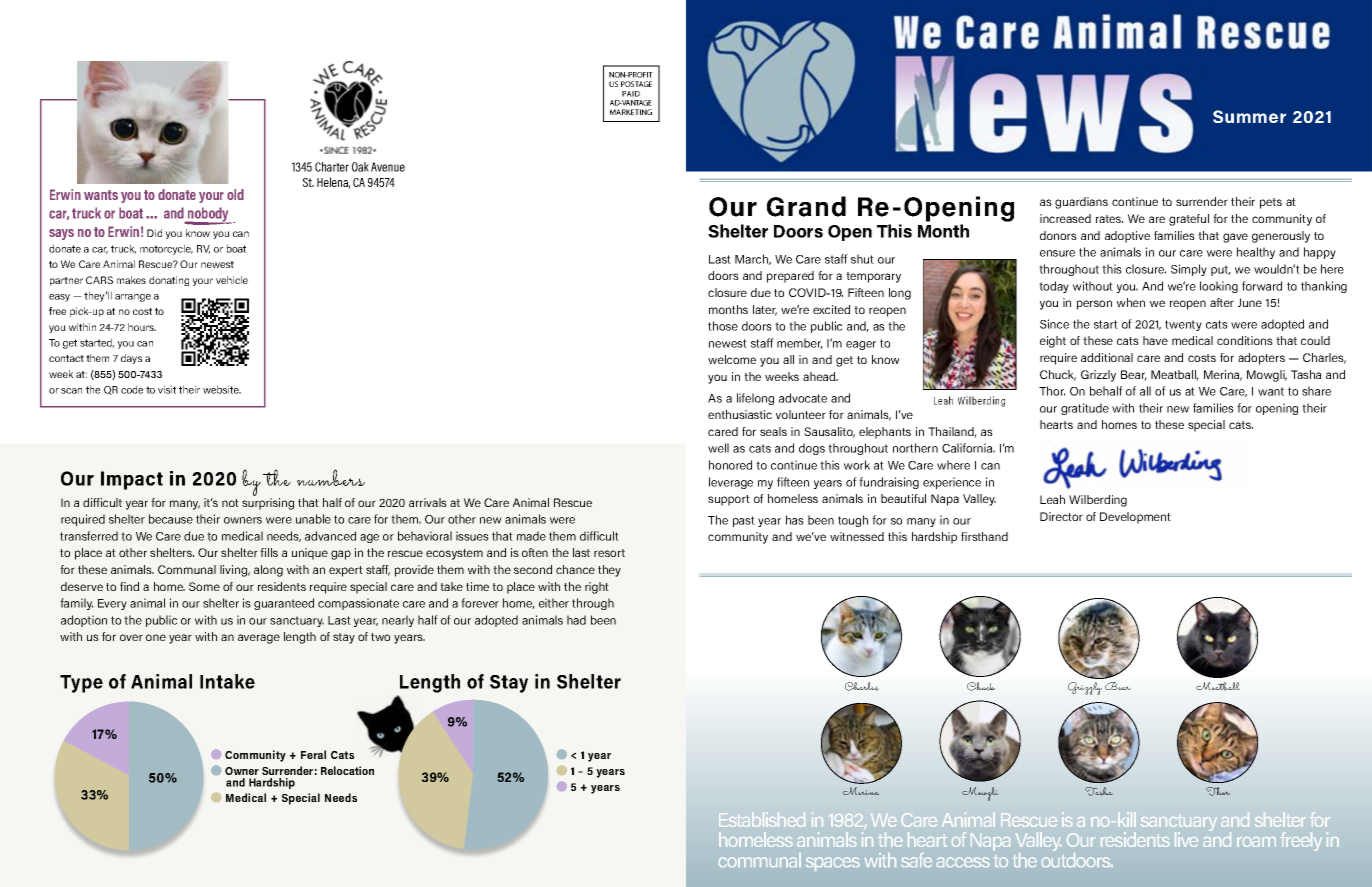 This page has width=1372, height=887. I want to click on Relocation, so click(347, 770).
